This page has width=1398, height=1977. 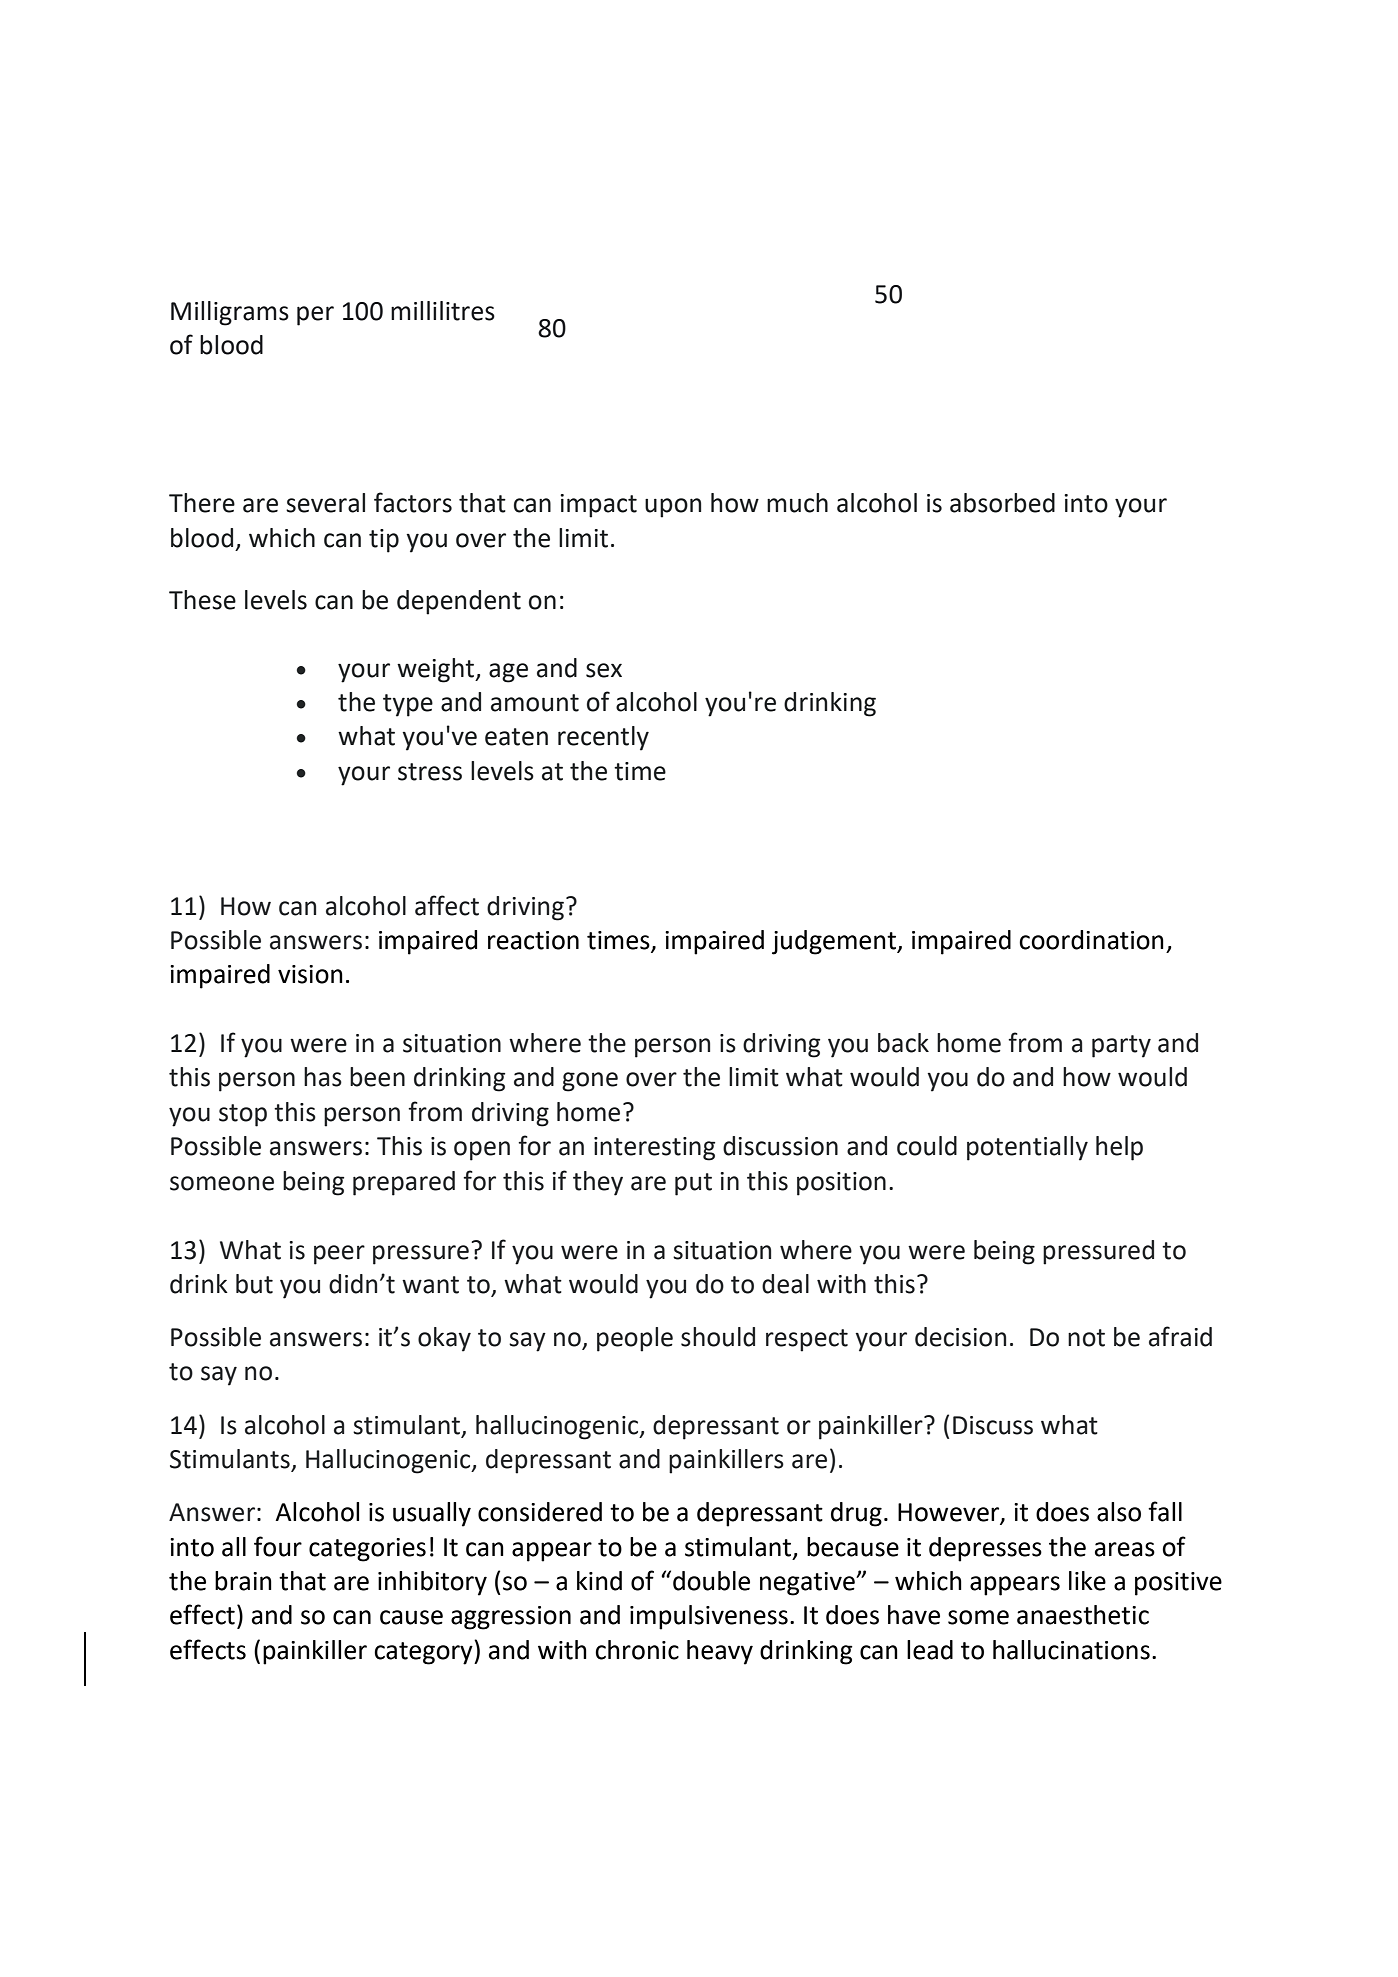 I want to click on vision, so click(x=310, y=974).
